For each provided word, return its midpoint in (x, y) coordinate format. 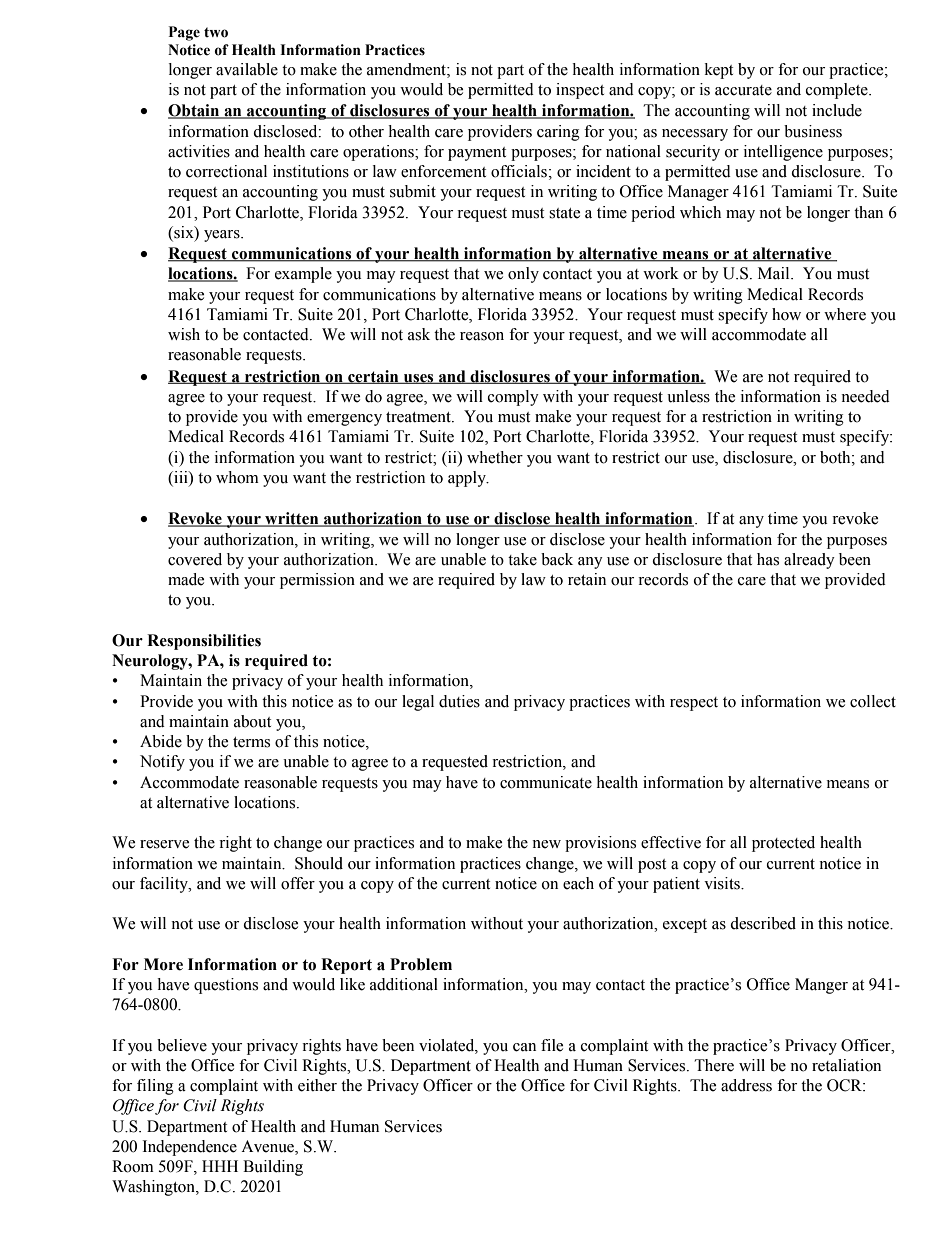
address (746, 1085)
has (768, 559)
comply (513, 398)
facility (165, 885)
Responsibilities (204, 642)
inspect (580, 91)
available (247, 69)
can (524, 1047)
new (546, 844)
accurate (743, 90)
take (522, 559)
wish (184, 334)
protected (783, 844)
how (786, 314)
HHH (220, 1166)
